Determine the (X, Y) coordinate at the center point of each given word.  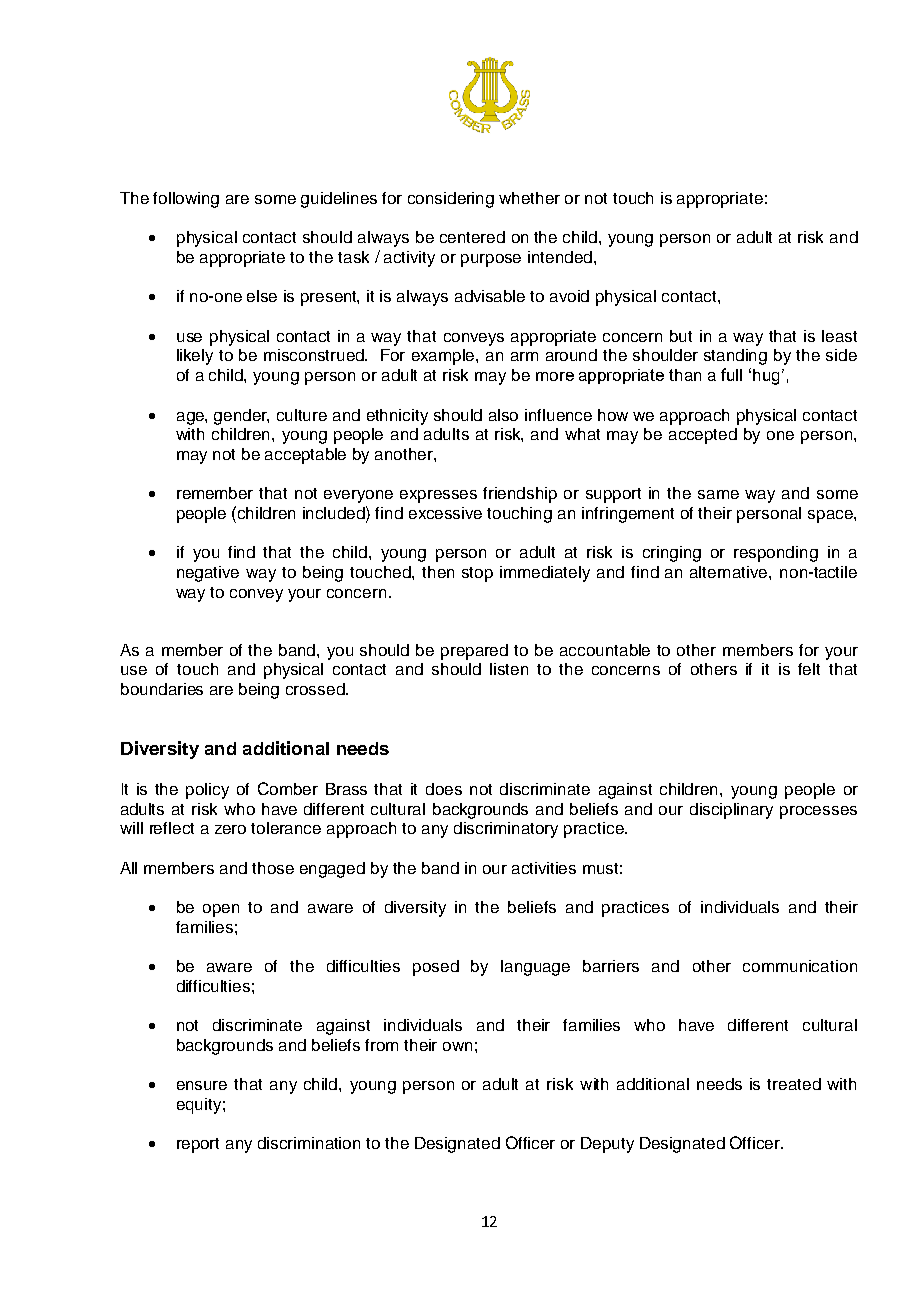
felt (809, 669)
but (681, 336)
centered (472, 237)
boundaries (162, 689)
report (198, 1145)
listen (509, 669)
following (186, 200)
